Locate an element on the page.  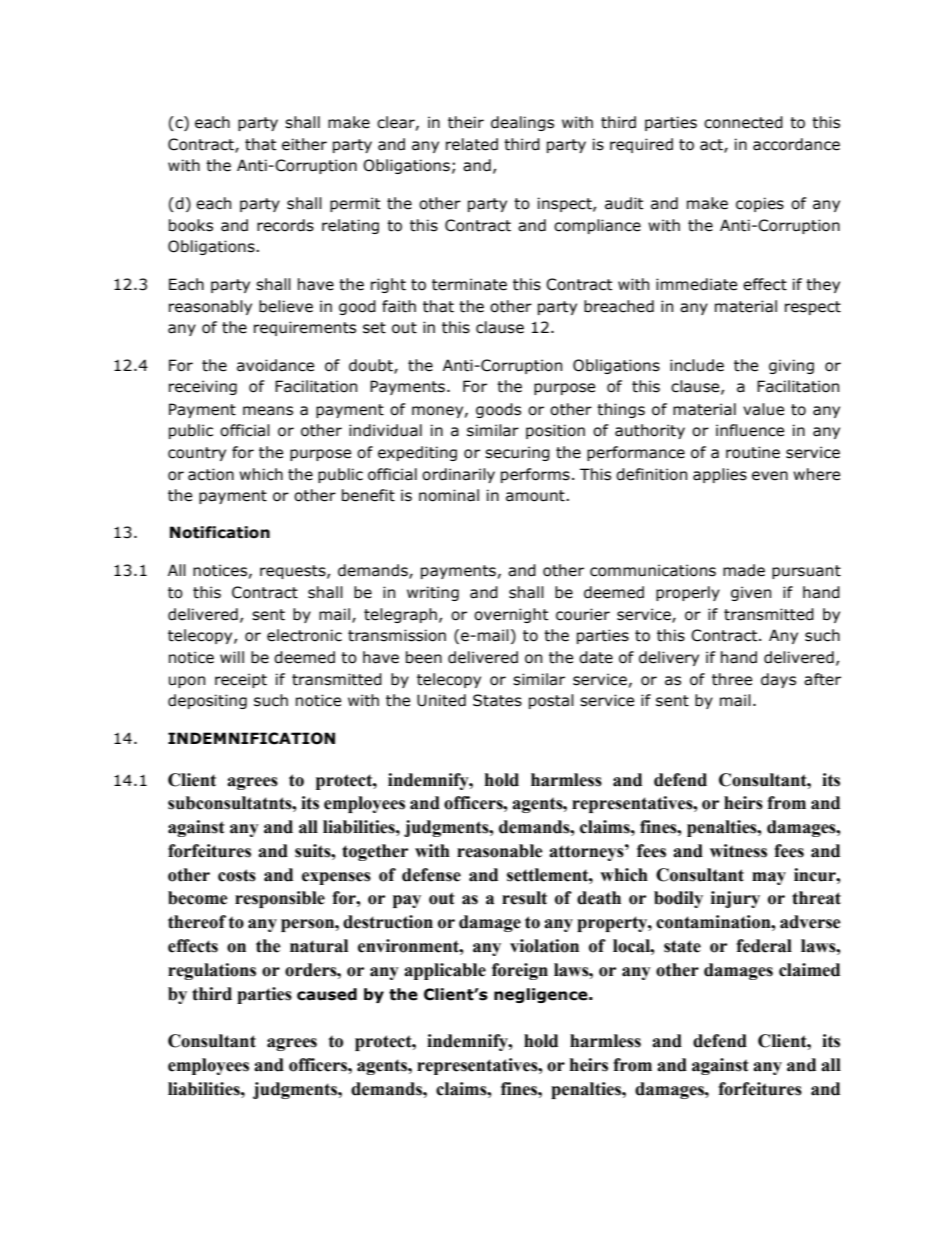
foreign is located at coordinates (520, 971).
